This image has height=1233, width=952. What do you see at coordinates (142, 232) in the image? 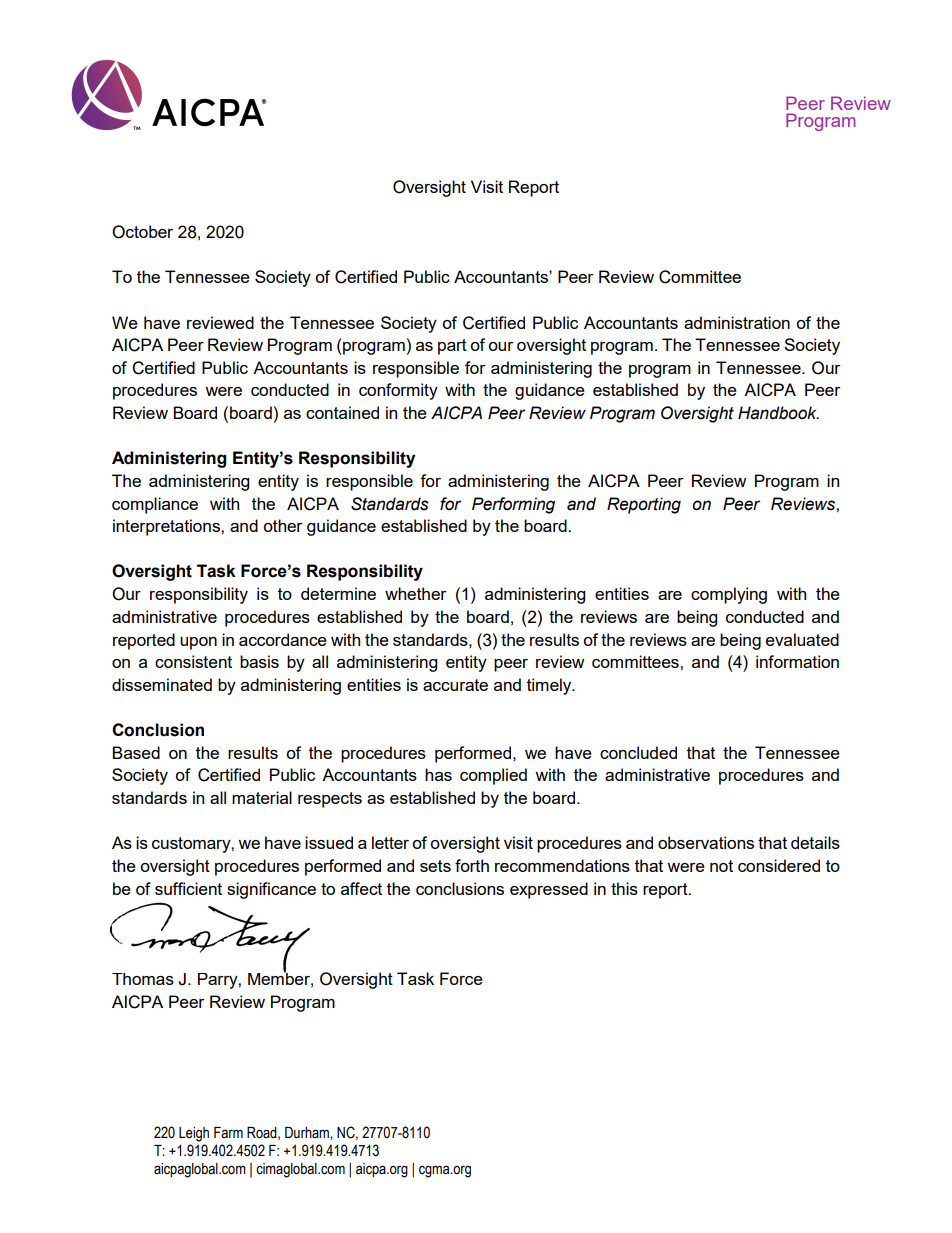
I see `October` at bounding box center [142, 232].
